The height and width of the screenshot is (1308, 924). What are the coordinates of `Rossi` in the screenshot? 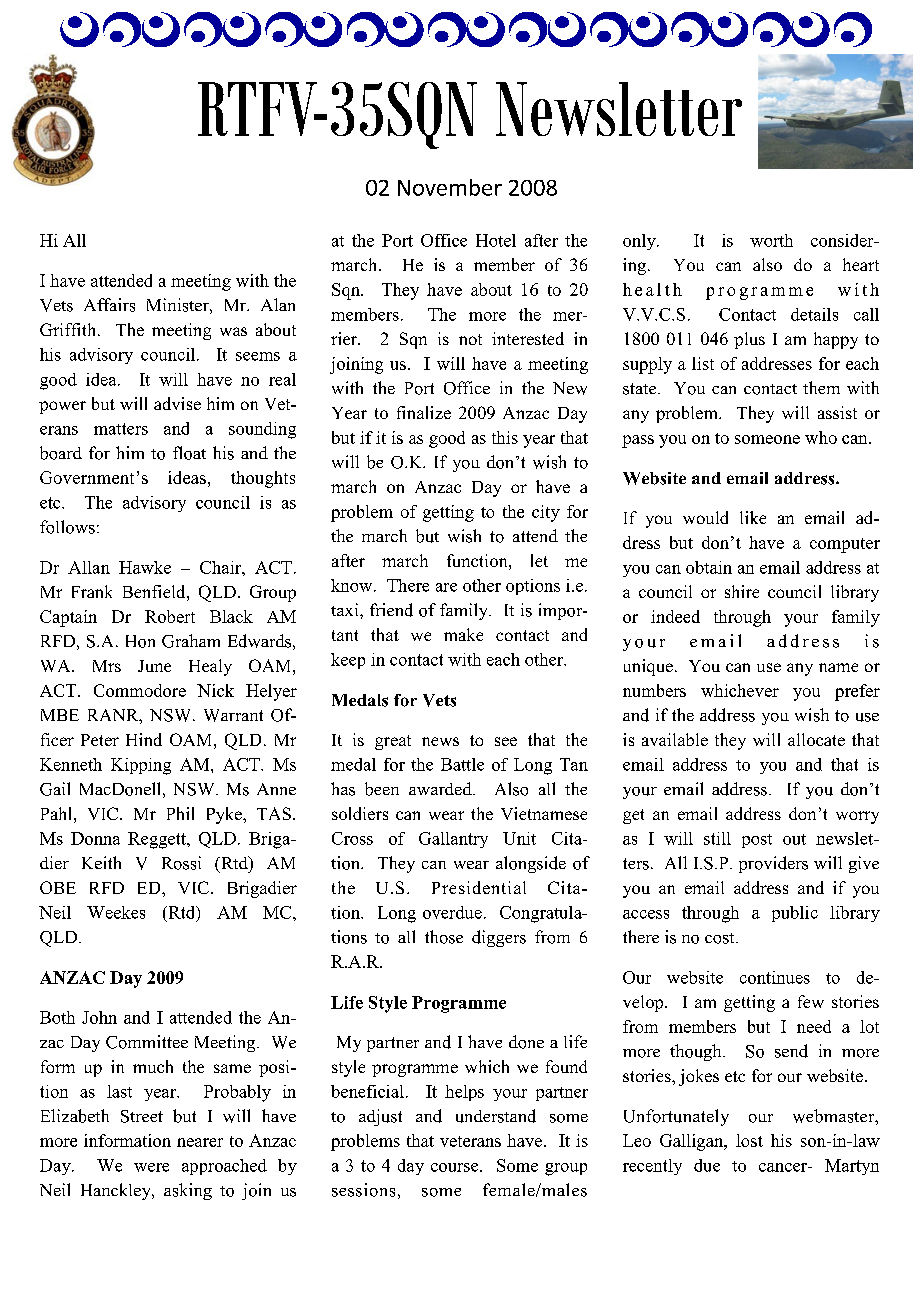 It's located at (181, 863).
